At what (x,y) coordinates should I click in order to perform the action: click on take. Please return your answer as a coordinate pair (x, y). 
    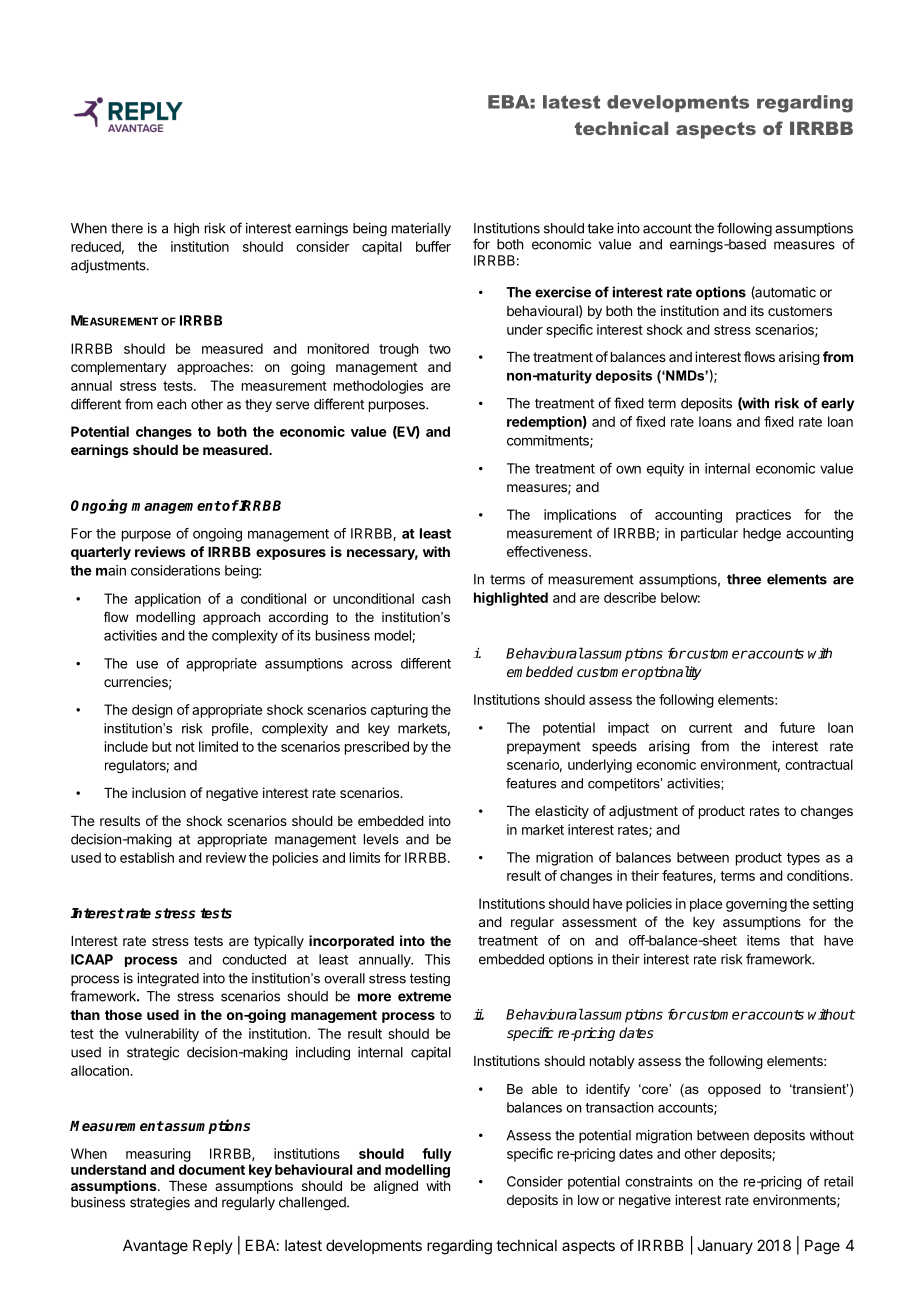
    Looking at the image, I should click on (600, 228).
